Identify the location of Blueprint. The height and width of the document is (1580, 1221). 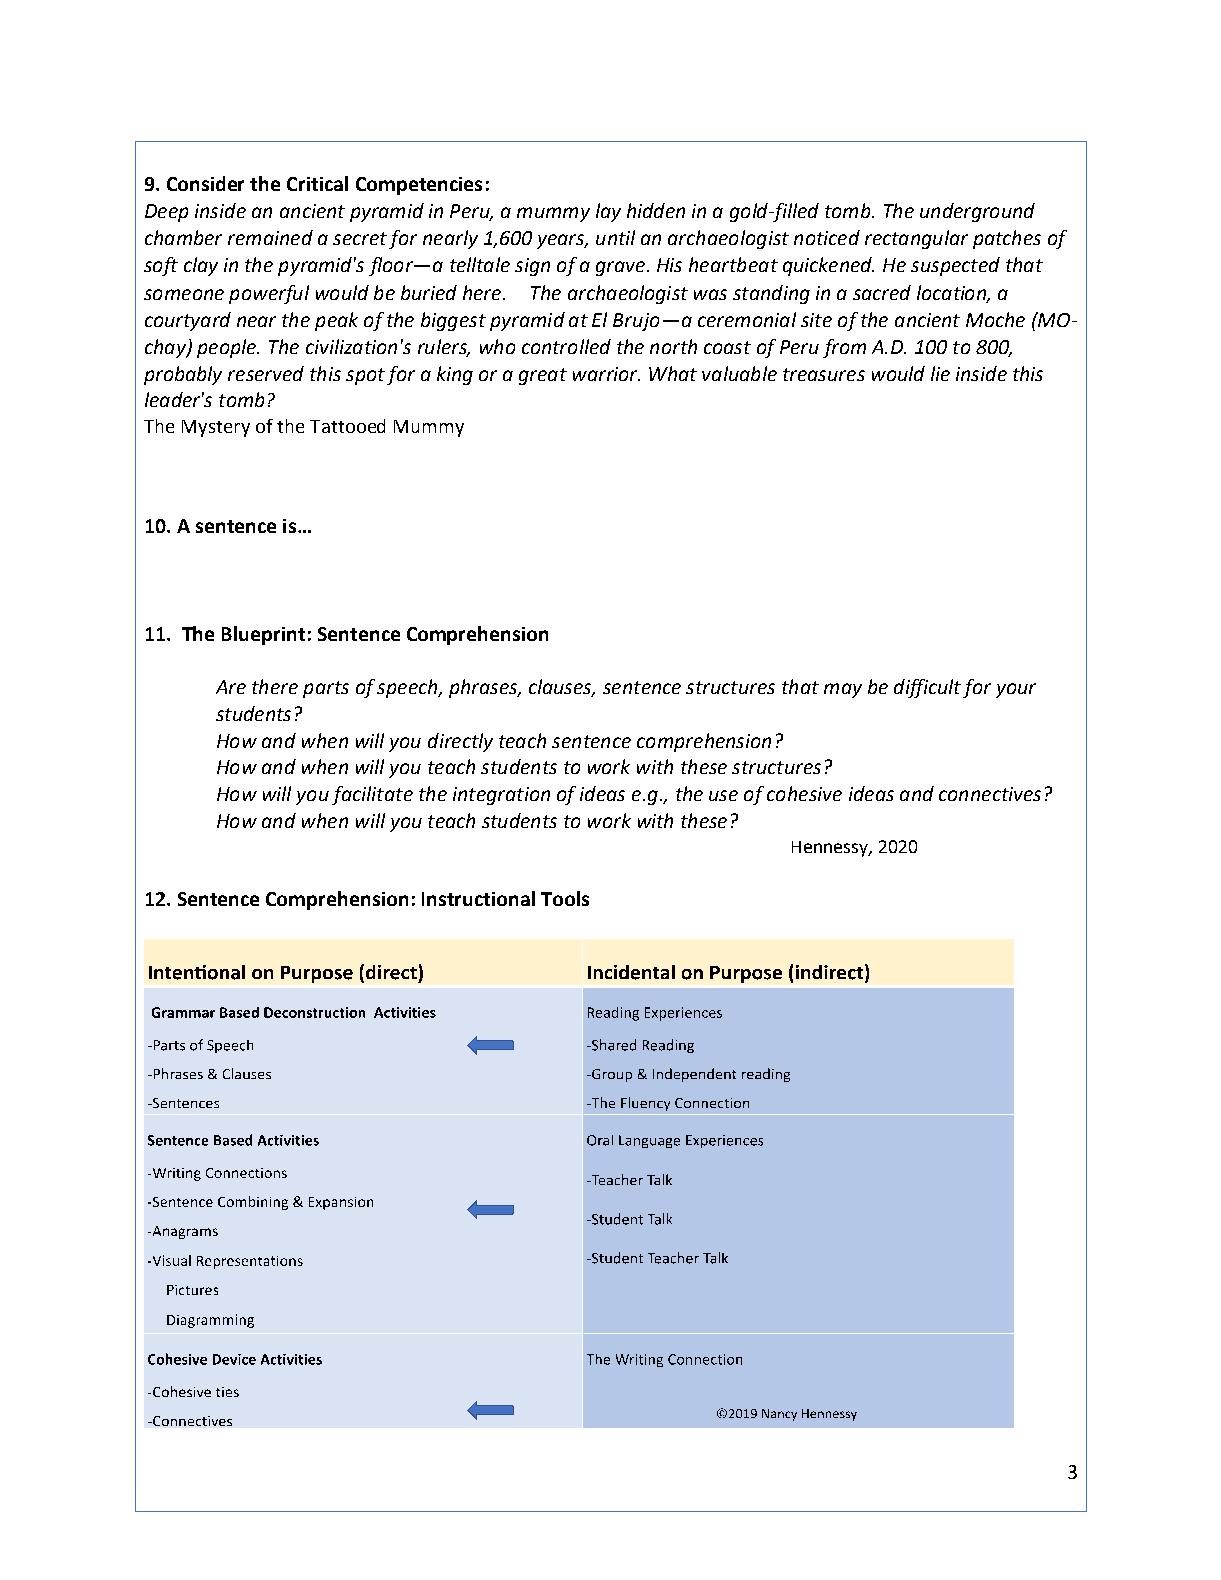
(263, 635).
